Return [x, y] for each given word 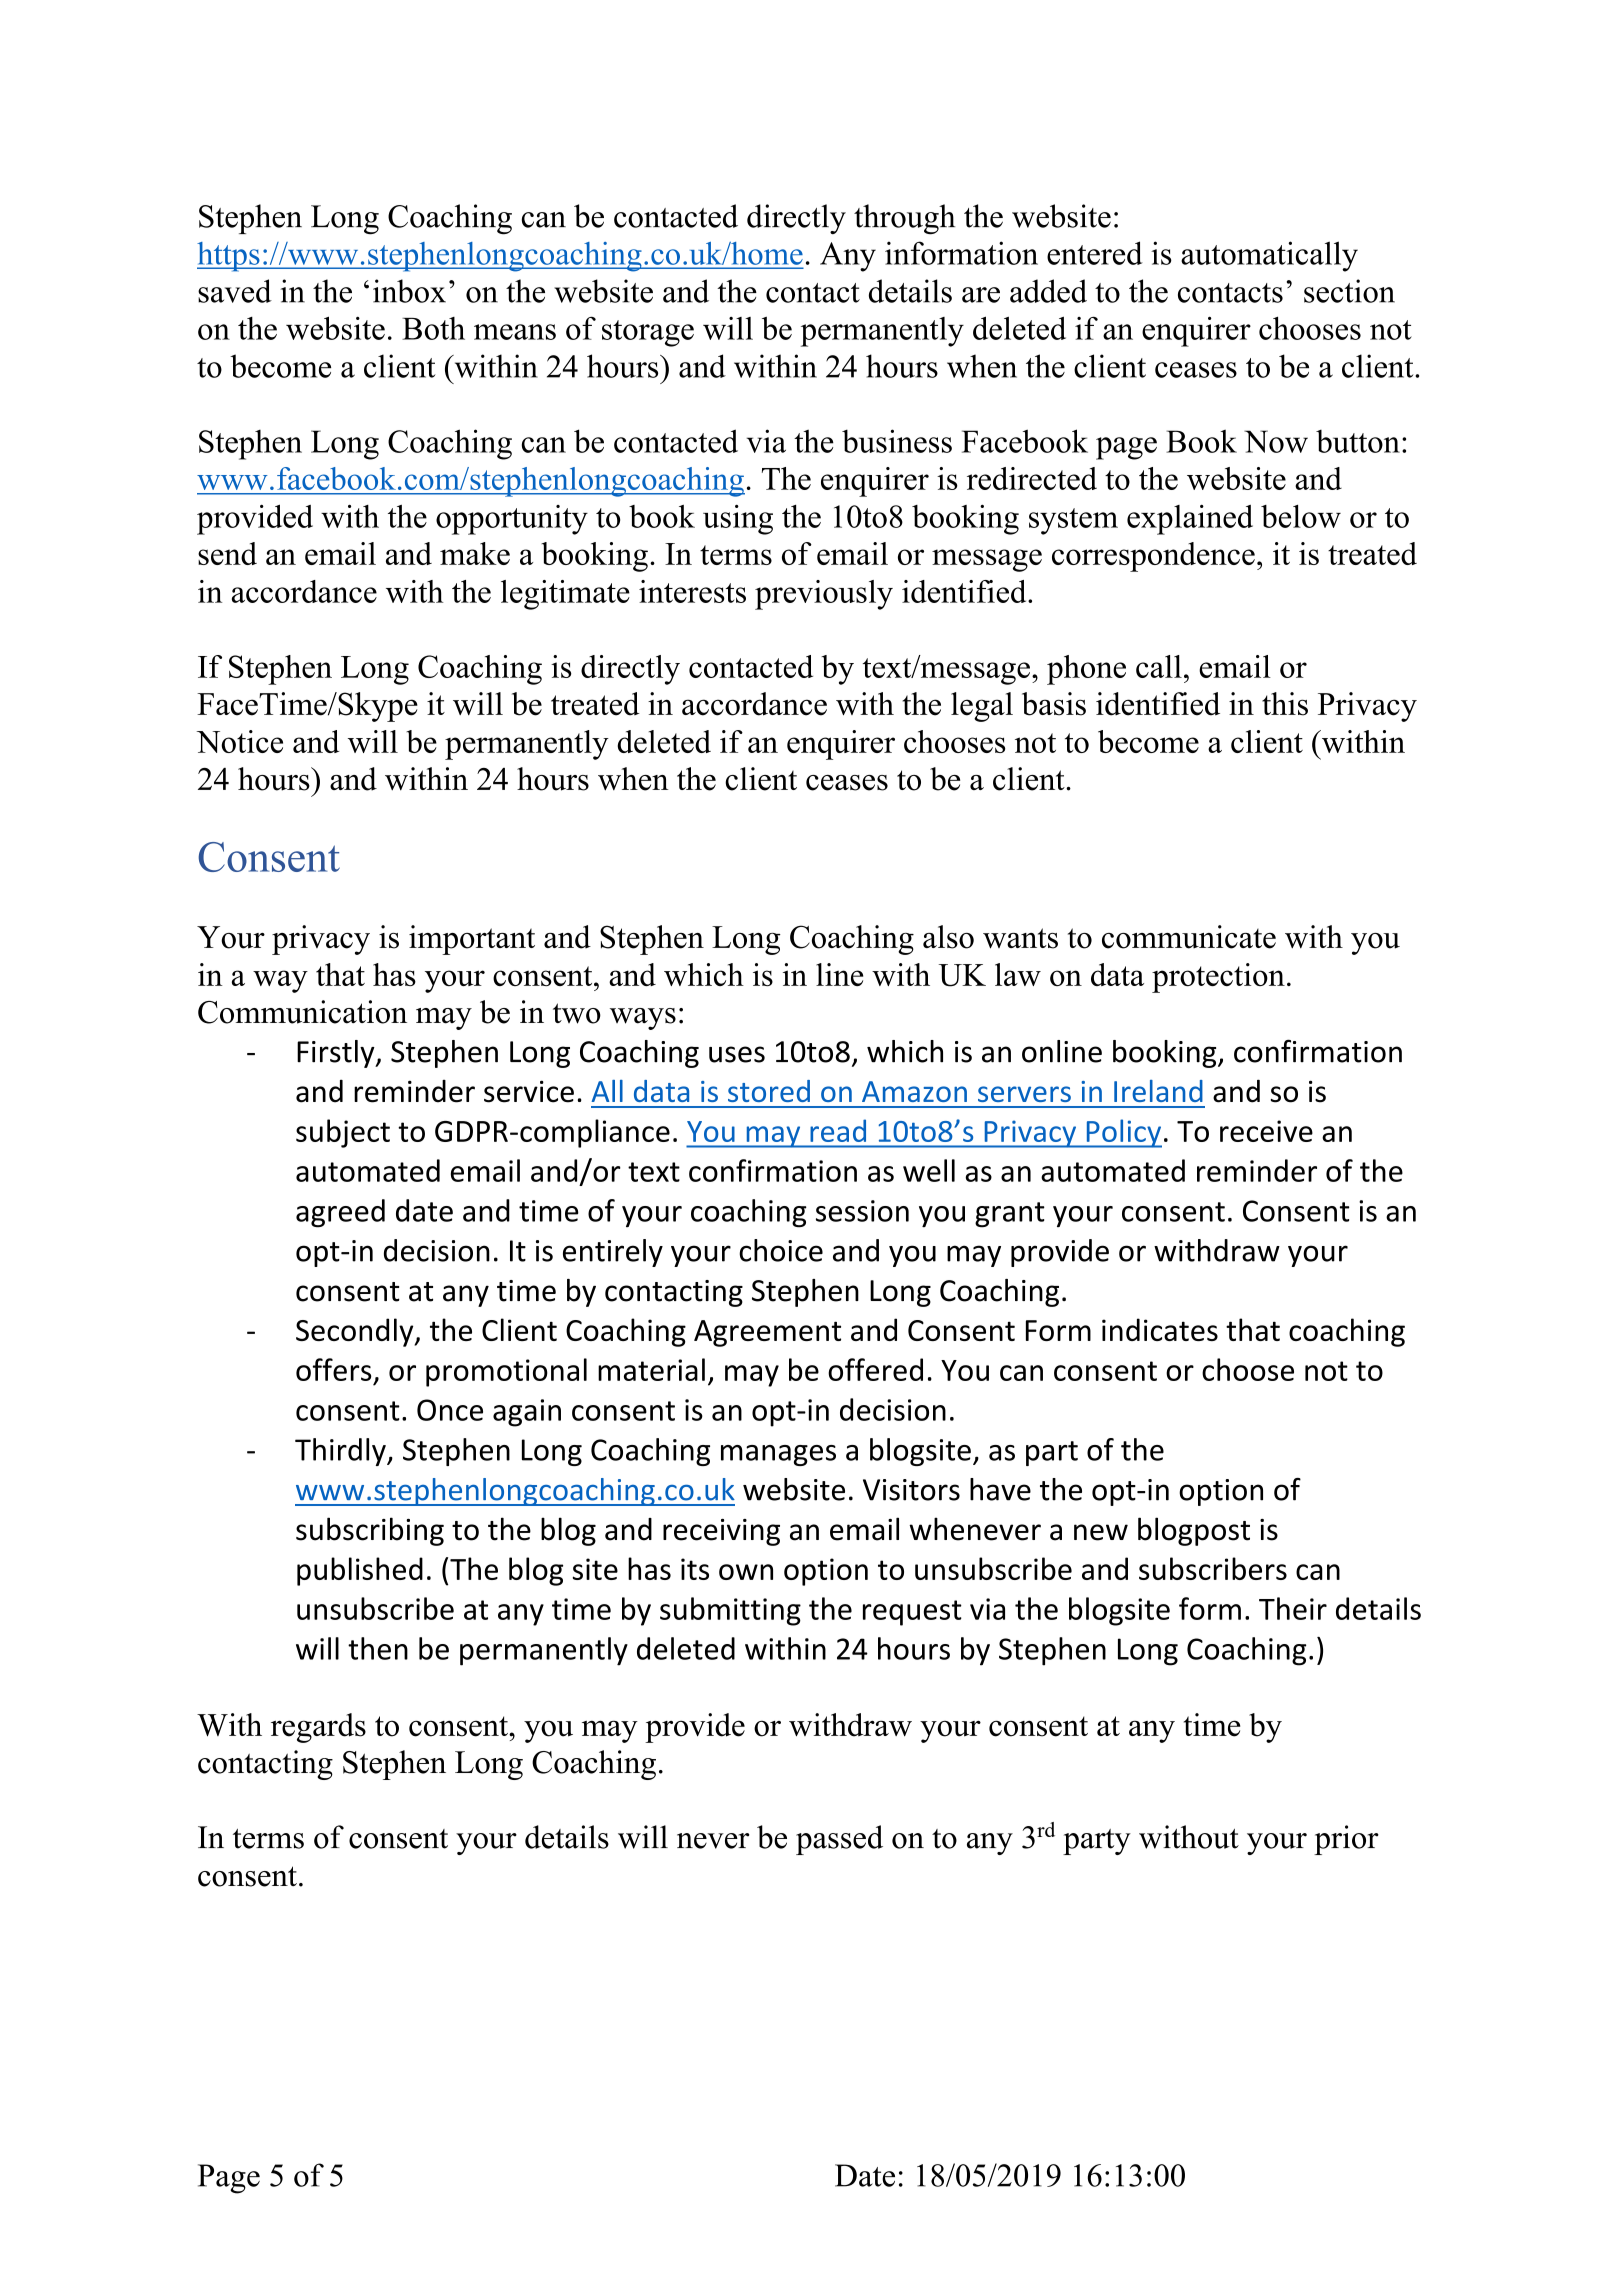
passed [839, 1840]
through [904, 219]
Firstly [337, 1054]
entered [1095, 253]
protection [1218, 978]
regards [318, 1728]
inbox [409, 291]
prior [1346, 1840]
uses [737, 1054]
